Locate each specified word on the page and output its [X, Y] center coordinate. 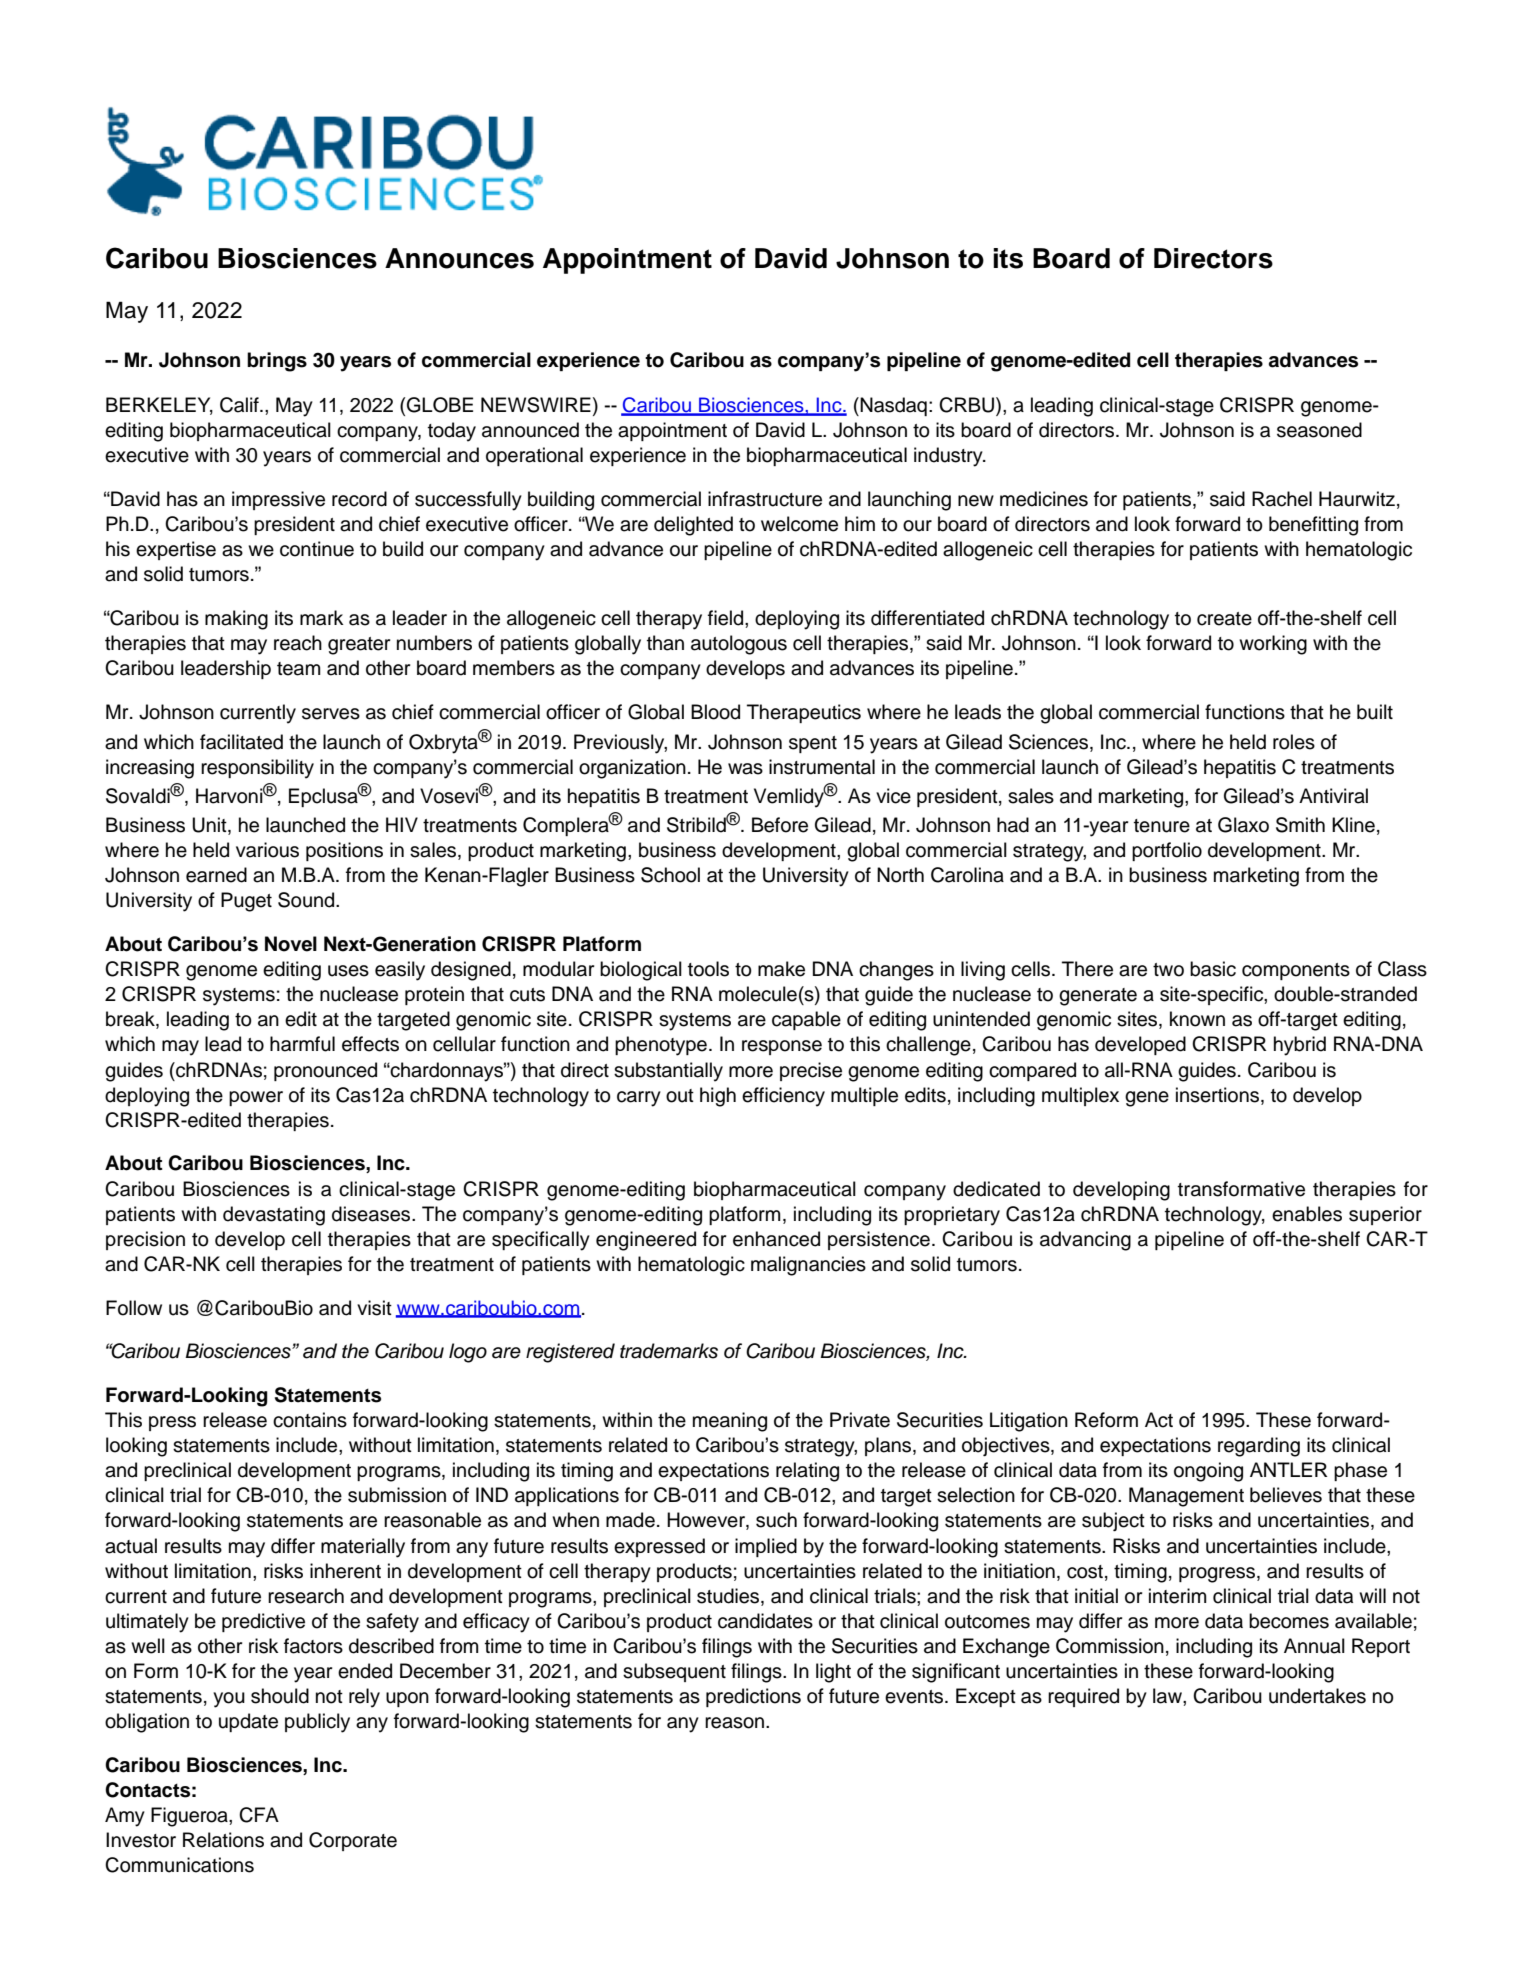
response [782, 1047]
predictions [753, 1697]
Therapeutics [804, 713]
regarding [1259, 1447]
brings [277, 362]
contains [310, 1420]
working [1273, 645]
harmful [302, 1044]
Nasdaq [892, 406]
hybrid [1300, 1046]
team [299, 669]
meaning [730, 1422]
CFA [259, 1815]
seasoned [1319, 430]
